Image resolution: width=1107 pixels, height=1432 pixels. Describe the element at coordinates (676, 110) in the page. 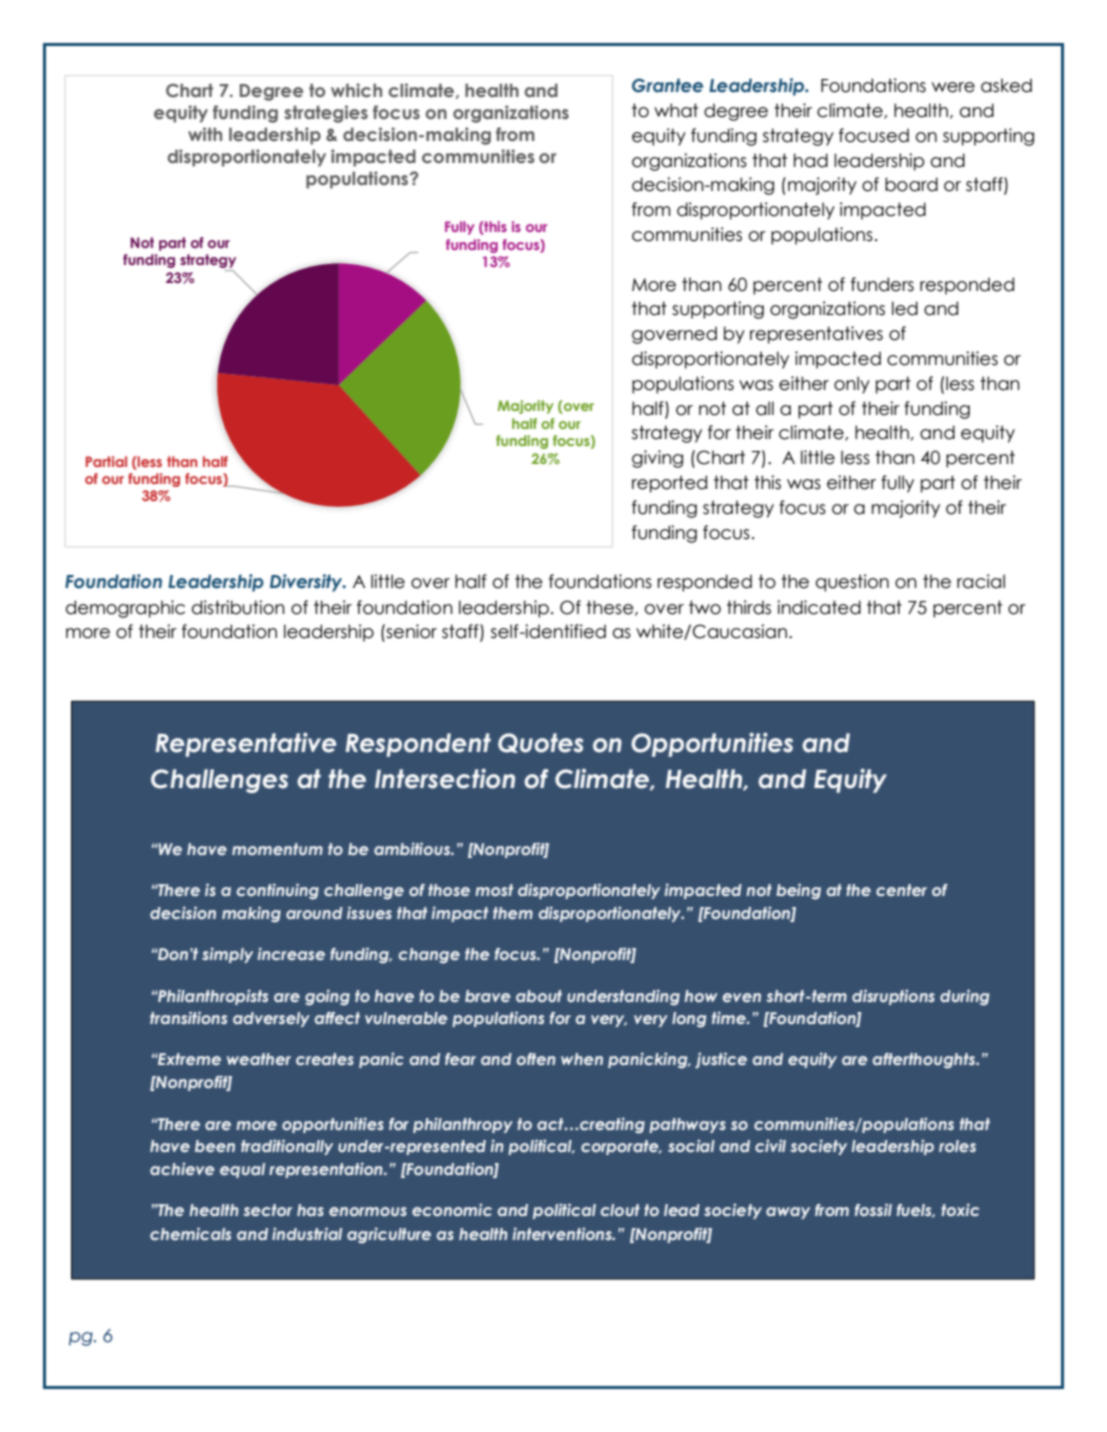

I see `what` at that location.
